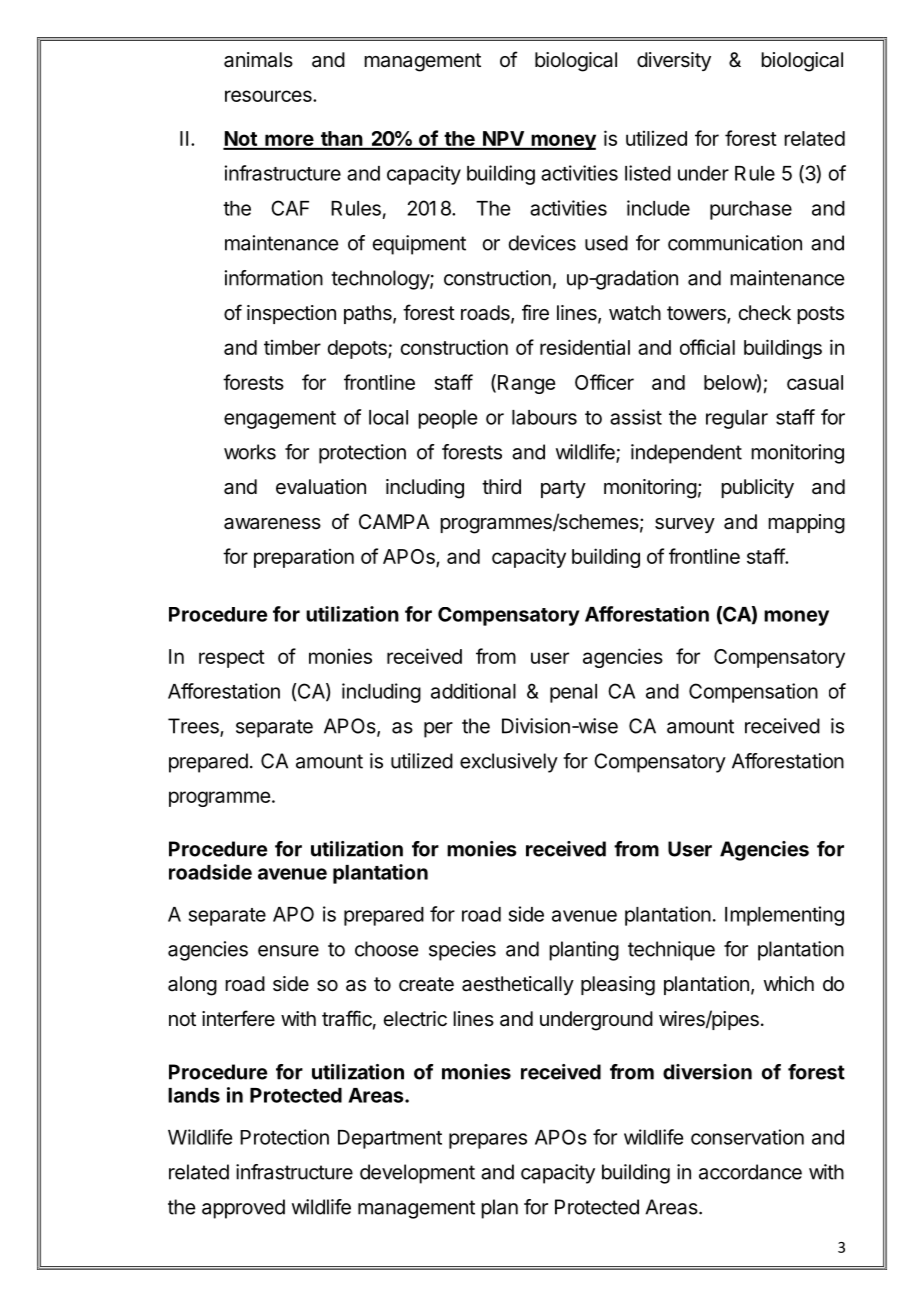 The image size is (924, 1307). What do you see at coordinates (462, 951) in the screenshot?
I see `species` at bounding box center [462, 951].
